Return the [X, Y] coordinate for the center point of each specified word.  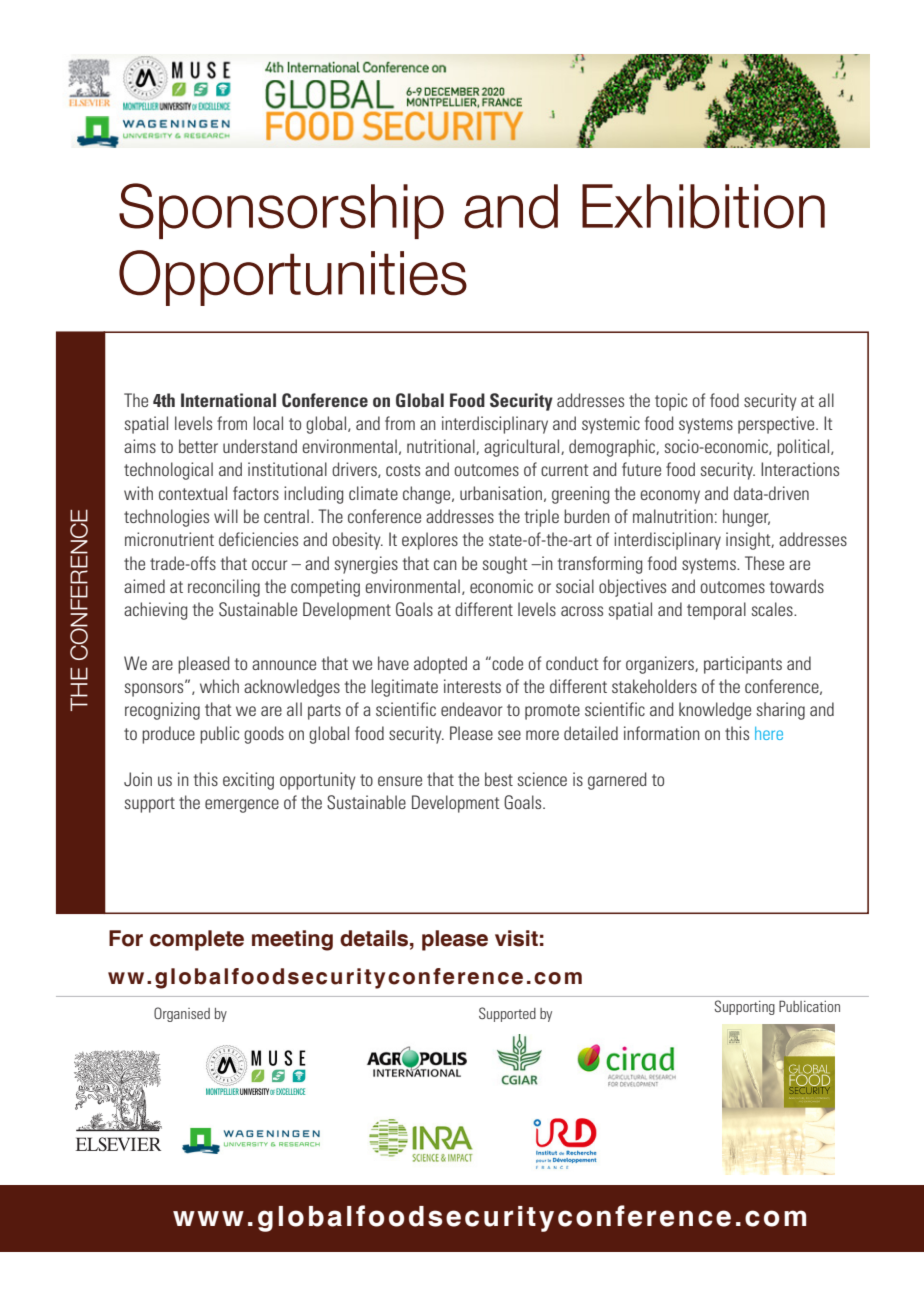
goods [264, 735]
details [375, 938]
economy [670, 497]
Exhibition [703, 206]
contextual [193, 493]
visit [516, 938]
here [769, 733]
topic [671, 402]
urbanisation [501, 493]
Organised [182, 1014]
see [509, 735]
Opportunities [293, 278]
